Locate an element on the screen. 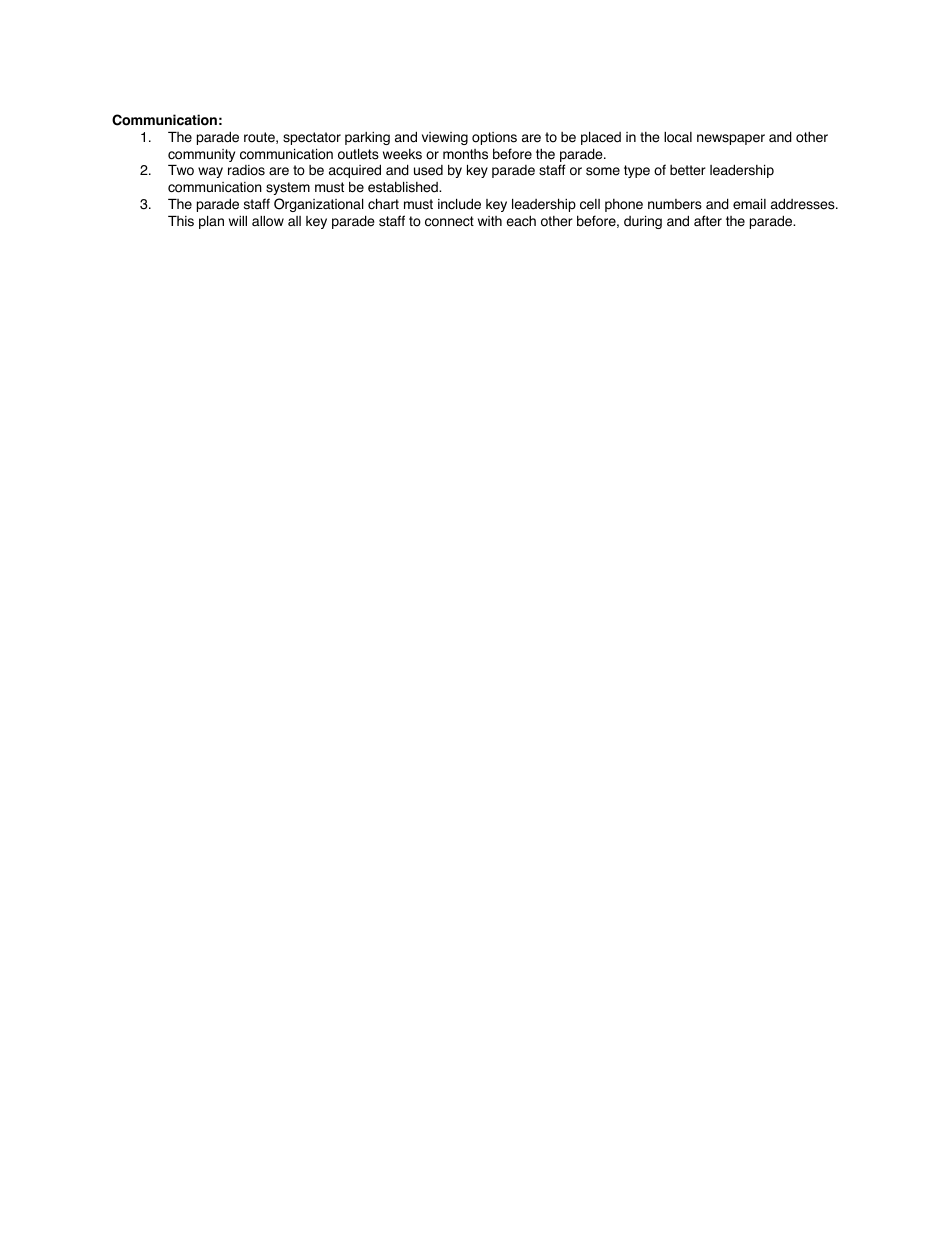 The image size is (952, 1233). email is located at coordinates (749, 204).
